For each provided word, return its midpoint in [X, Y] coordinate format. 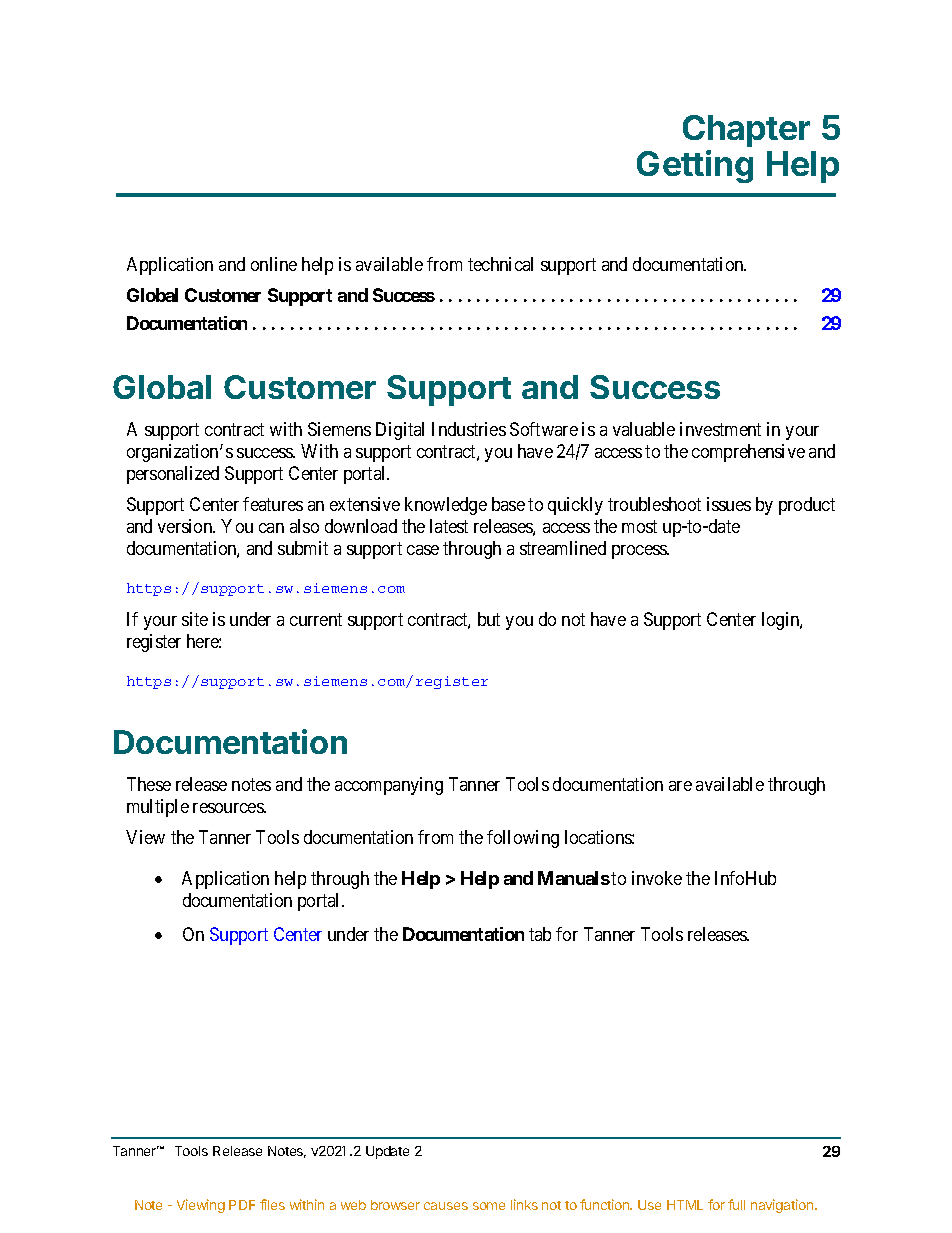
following [523, 839]
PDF [242, 1205]
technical [500, 264]
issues [729, 504]
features [273, 504]
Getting [695, 166]
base [508, 504]
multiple [158, 808]
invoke [657, 878]
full [736, 1204]
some [489, 1206]
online [274, 264]
